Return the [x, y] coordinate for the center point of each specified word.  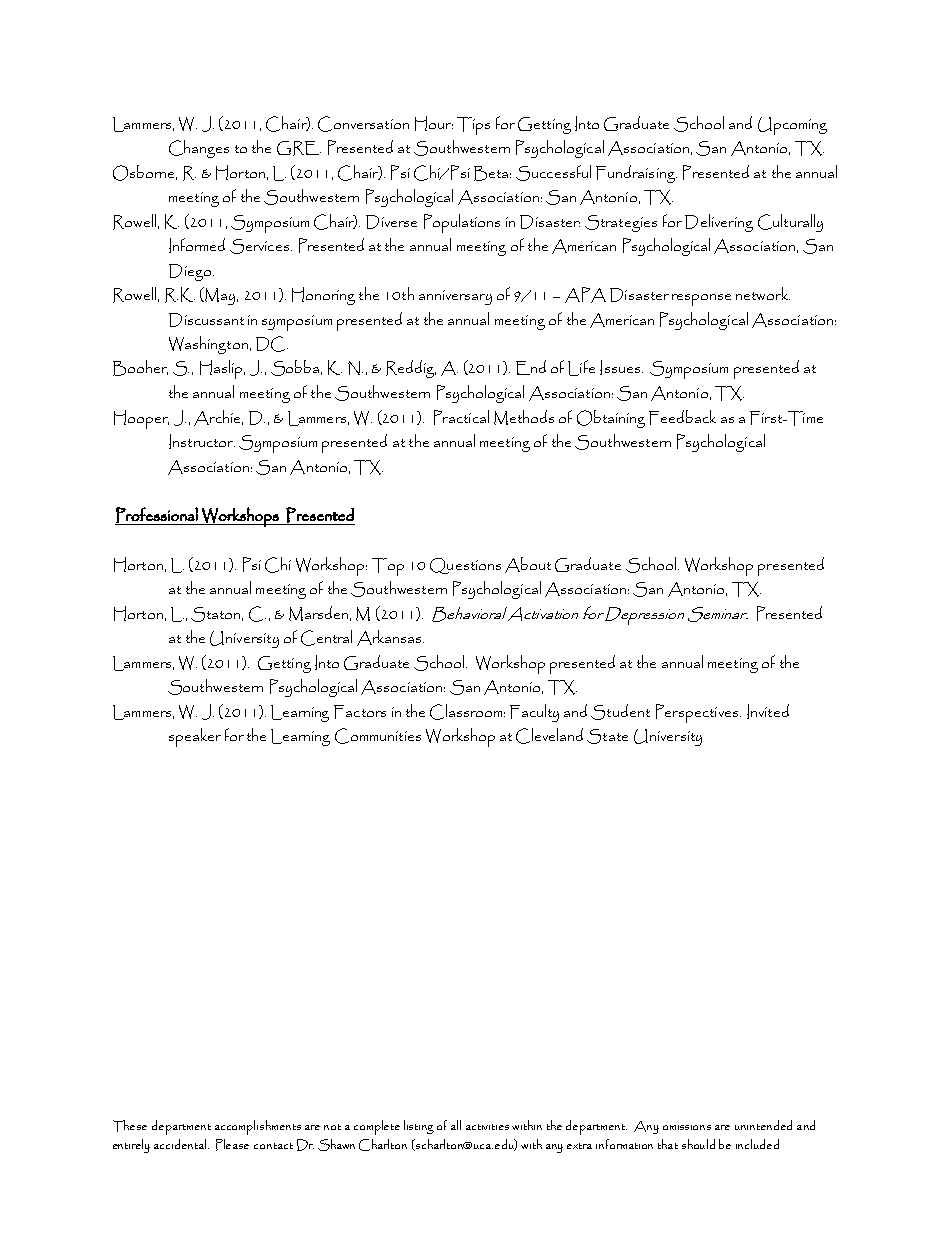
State [607, 736]
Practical [461, 417]
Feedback [682, 417]
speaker [195, 737]
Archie [218, 418]
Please [232, 1145]
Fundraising [636, 174]
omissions [687, 1127]
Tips [473, 126]
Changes [199, 149]
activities [487, 1127]
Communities [378, 736]
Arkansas [390, 638]
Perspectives [698, 713]
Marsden [318, 613]
